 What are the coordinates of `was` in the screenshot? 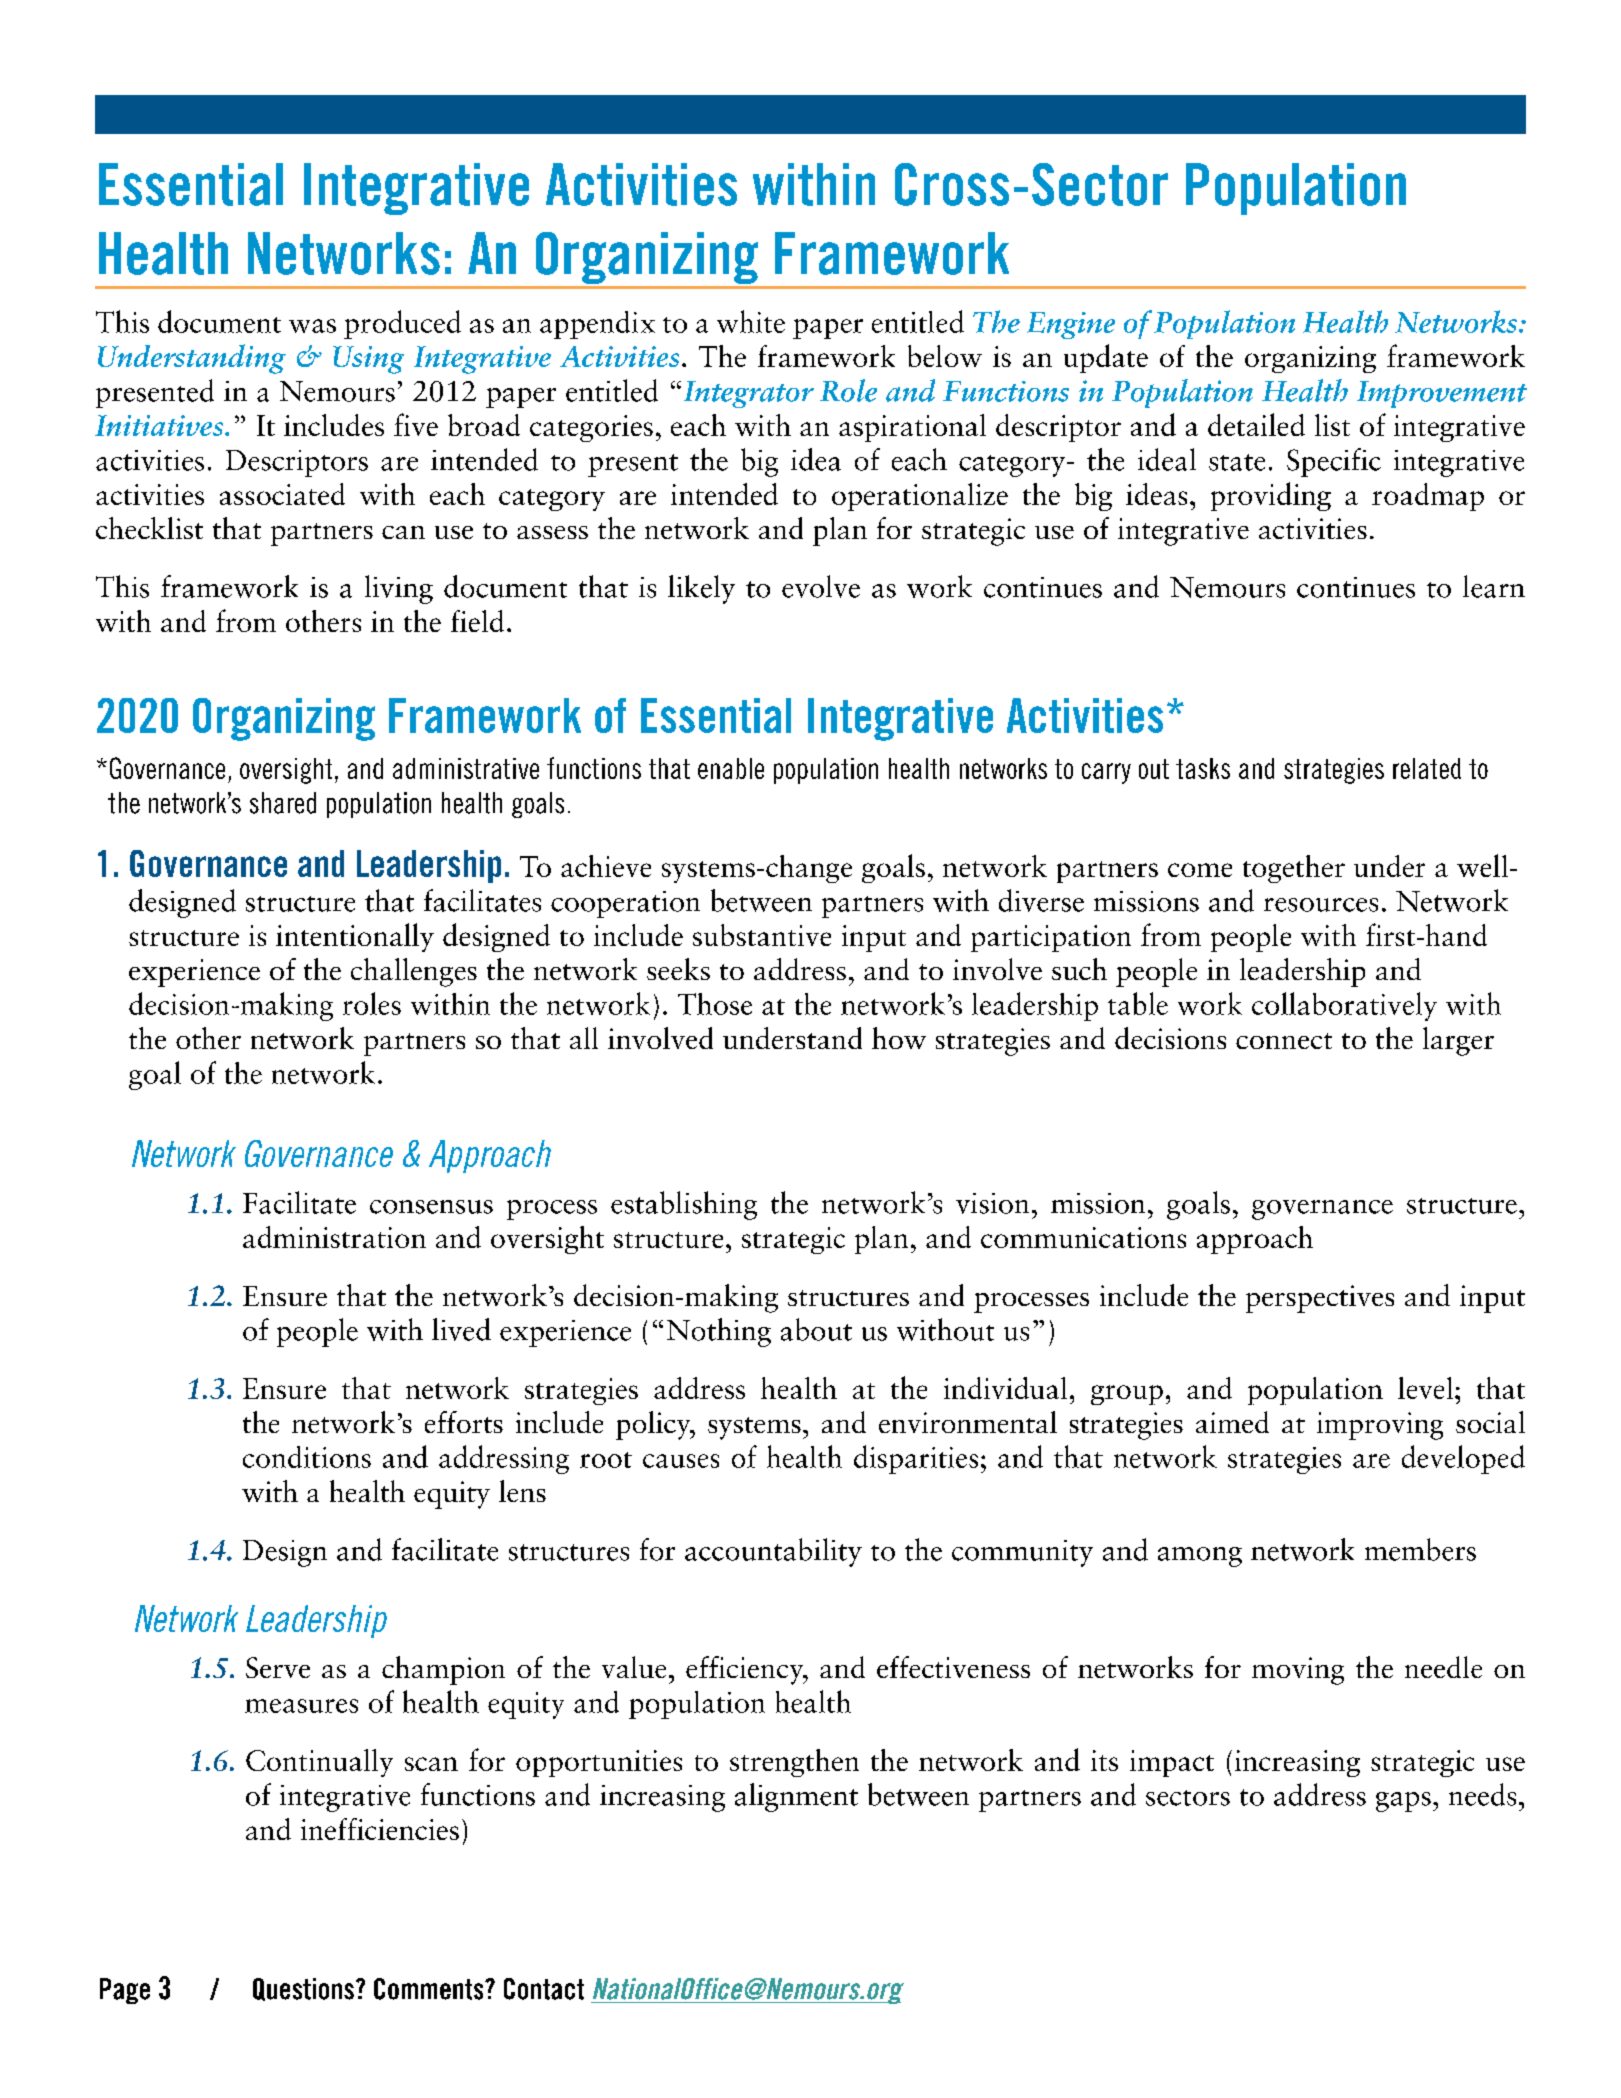 It's located at (312, 326).
